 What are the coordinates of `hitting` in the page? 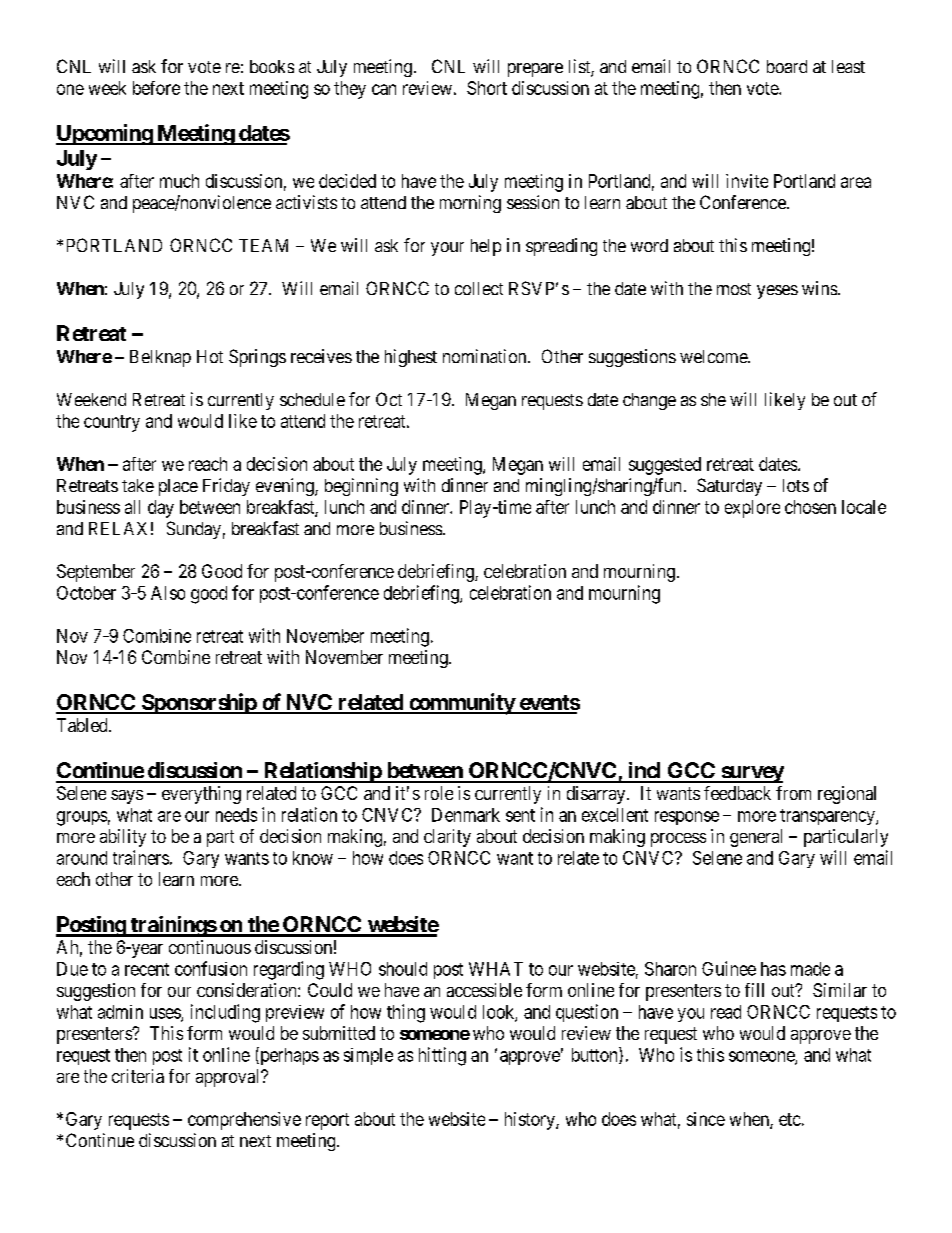 It's located at (442, 1056).
